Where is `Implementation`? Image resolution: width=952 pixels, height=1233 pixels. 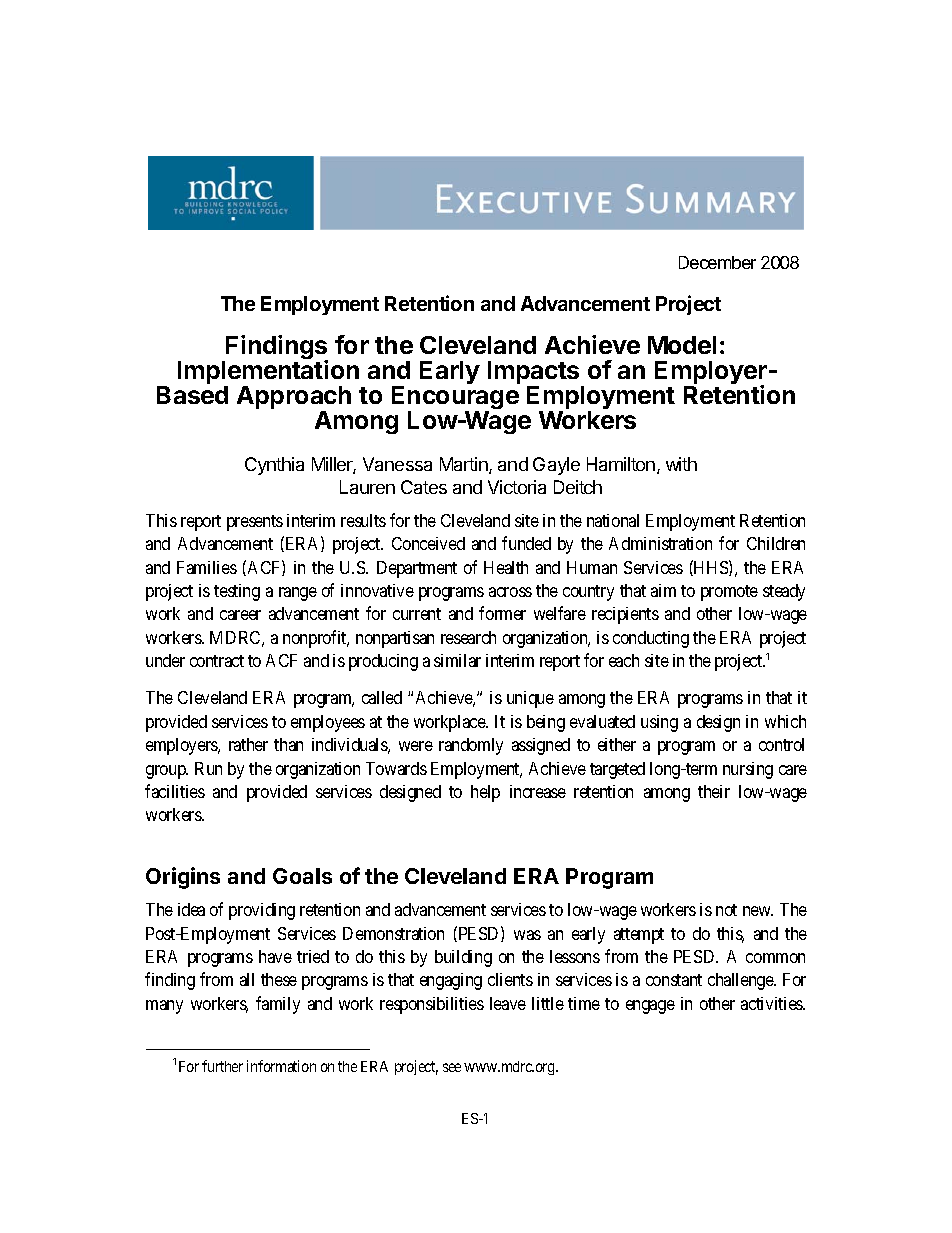 Implementation is located at coordinates (268, 373).
